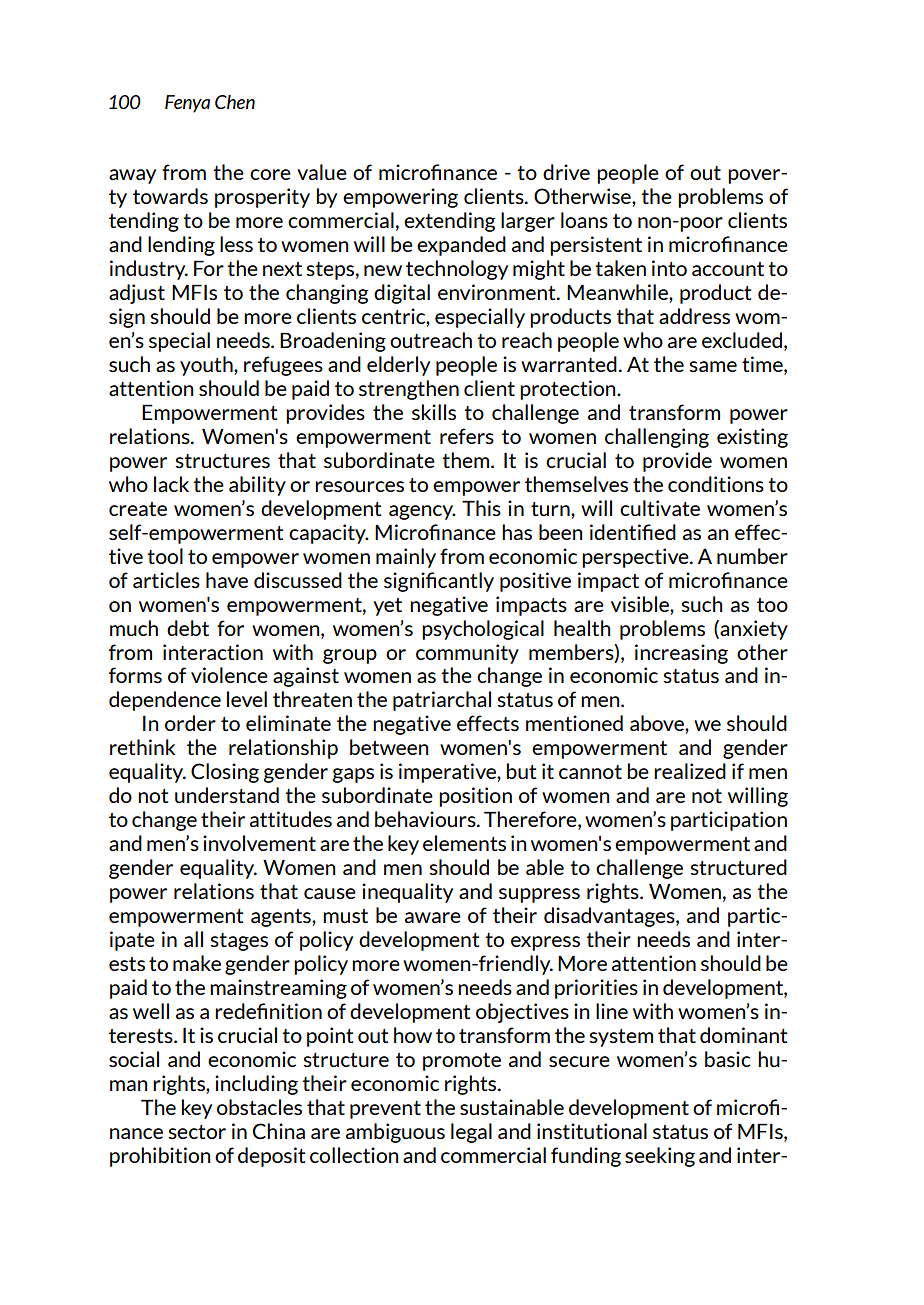  I want to click on value, so click(322, 172).
